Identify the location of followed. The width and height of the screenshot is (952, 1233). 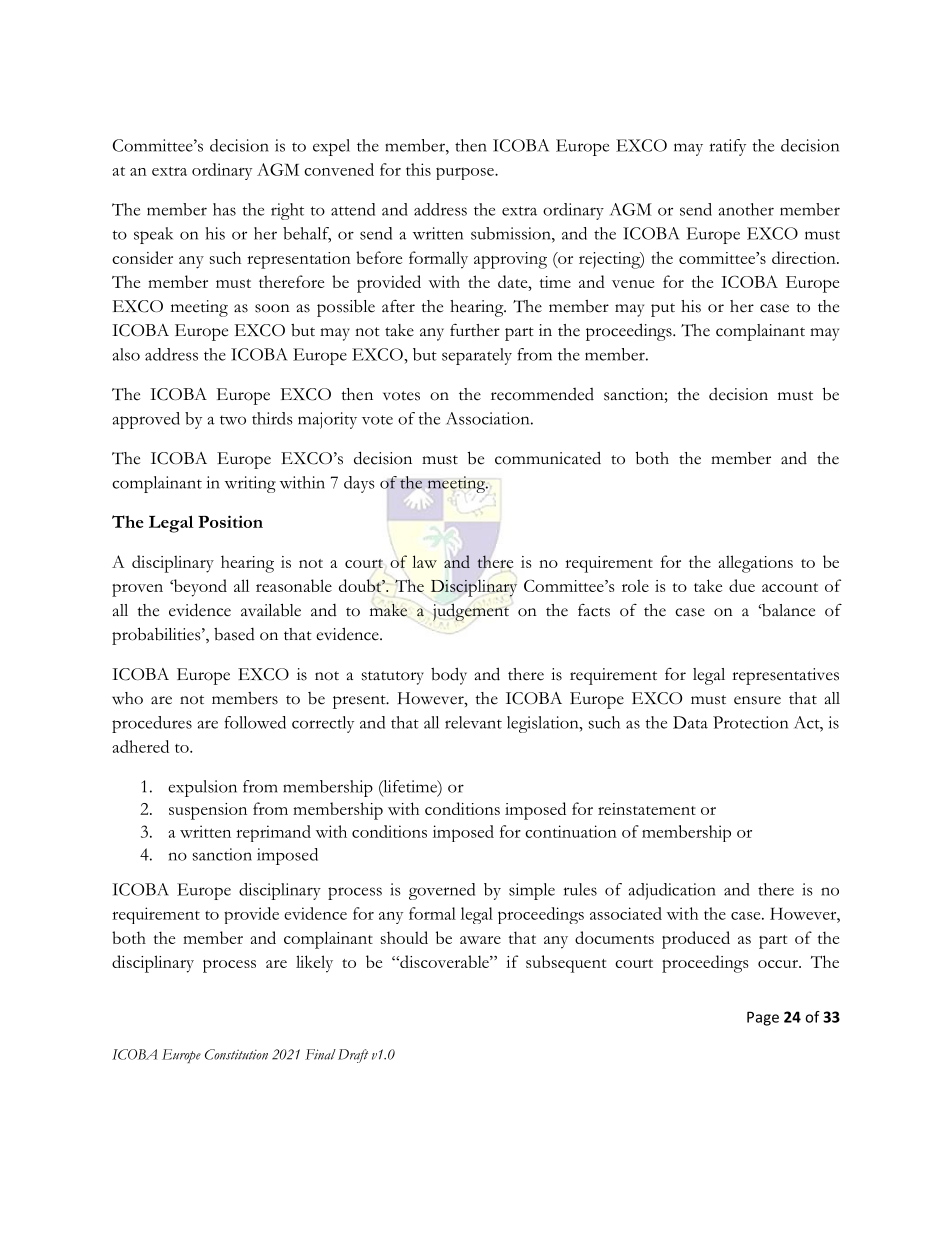
(255, 722).
